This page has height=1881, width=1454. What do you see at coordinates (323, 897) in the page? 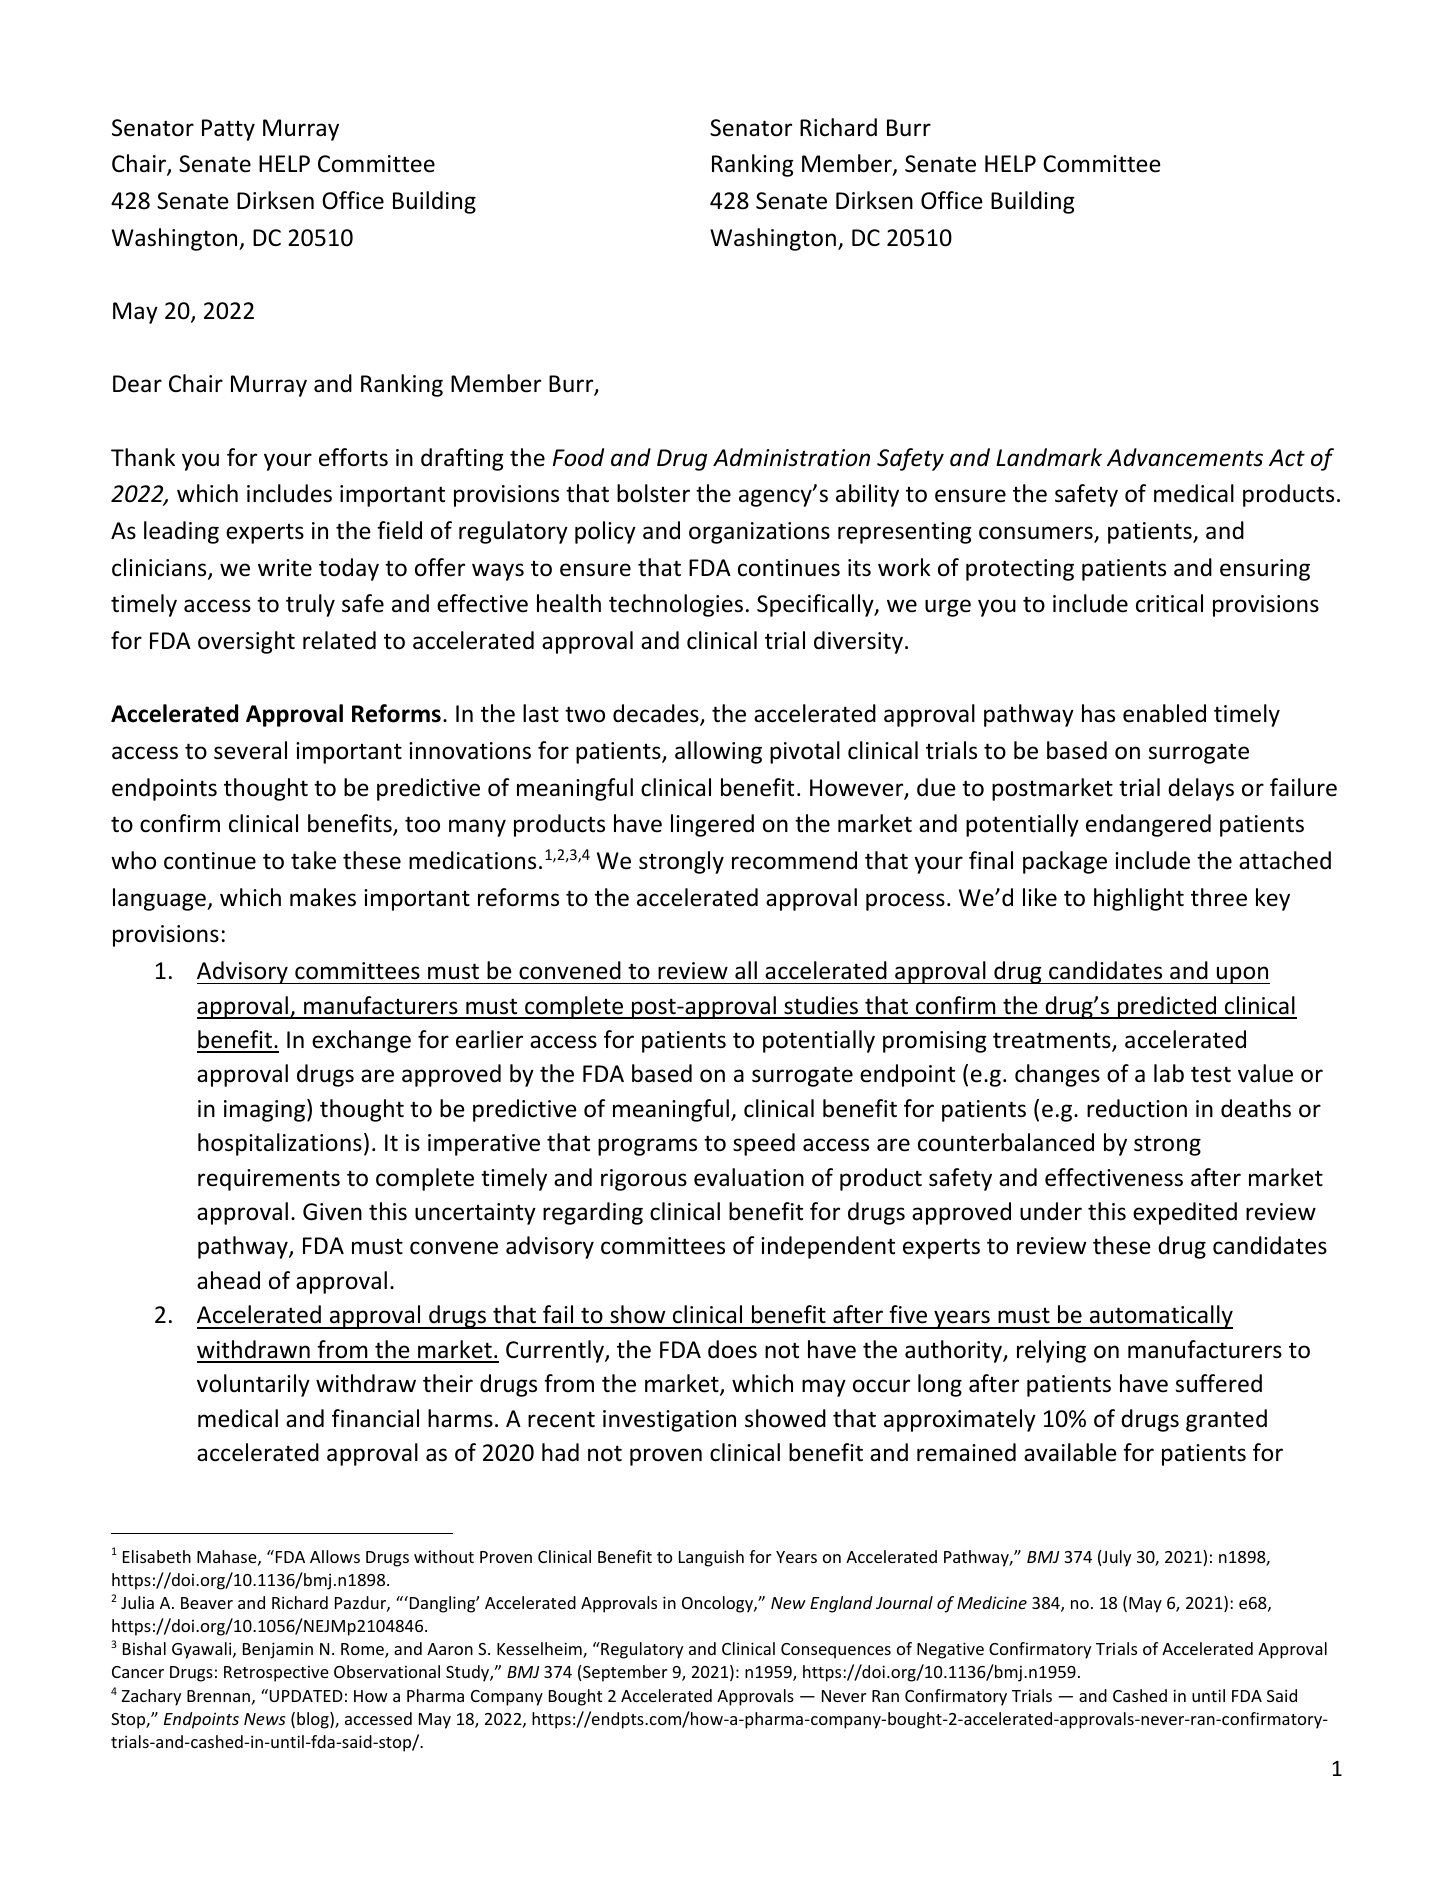
I see `makes` at bounding box center [323, 897].
